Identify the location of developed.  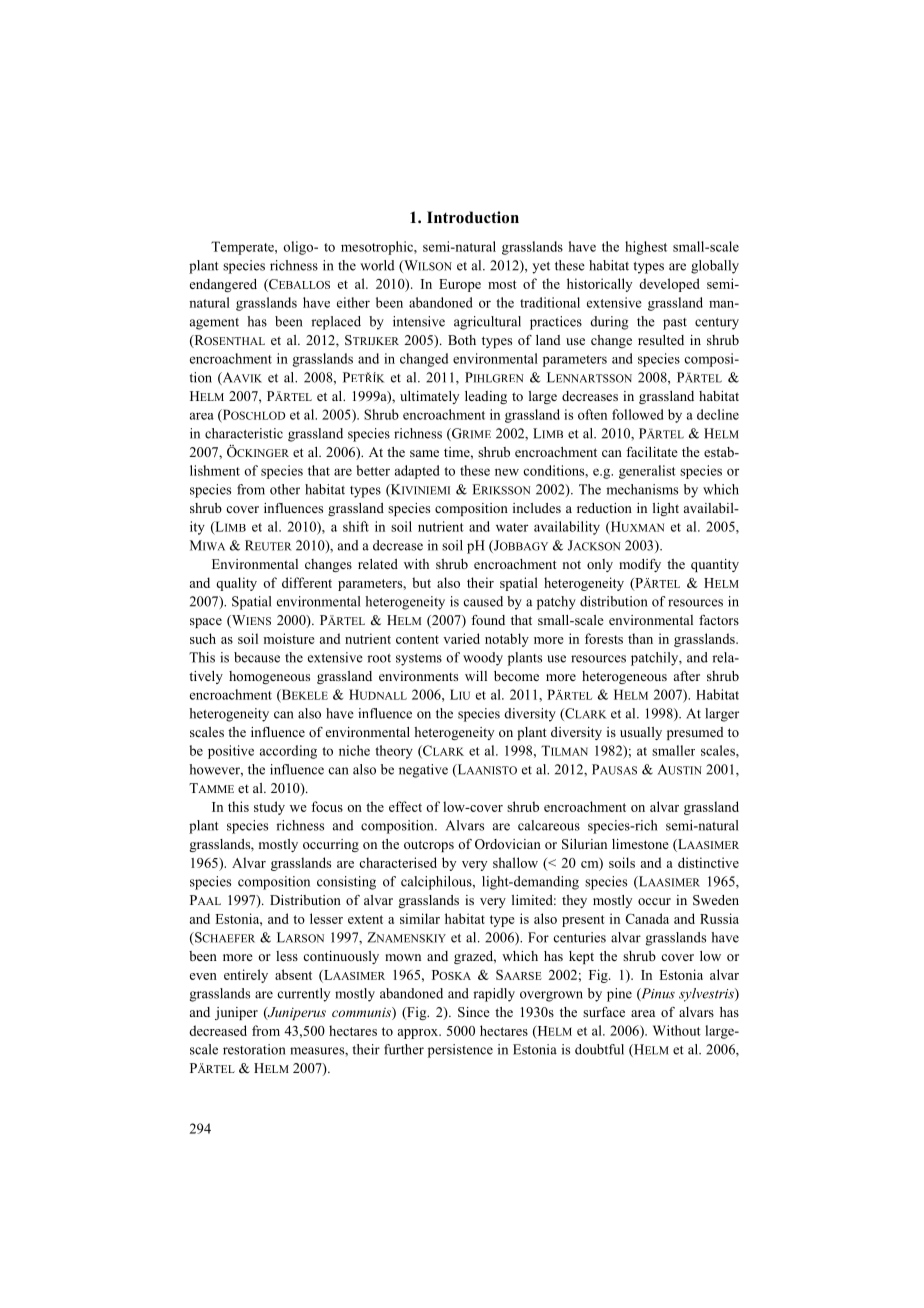
(669, 285).
